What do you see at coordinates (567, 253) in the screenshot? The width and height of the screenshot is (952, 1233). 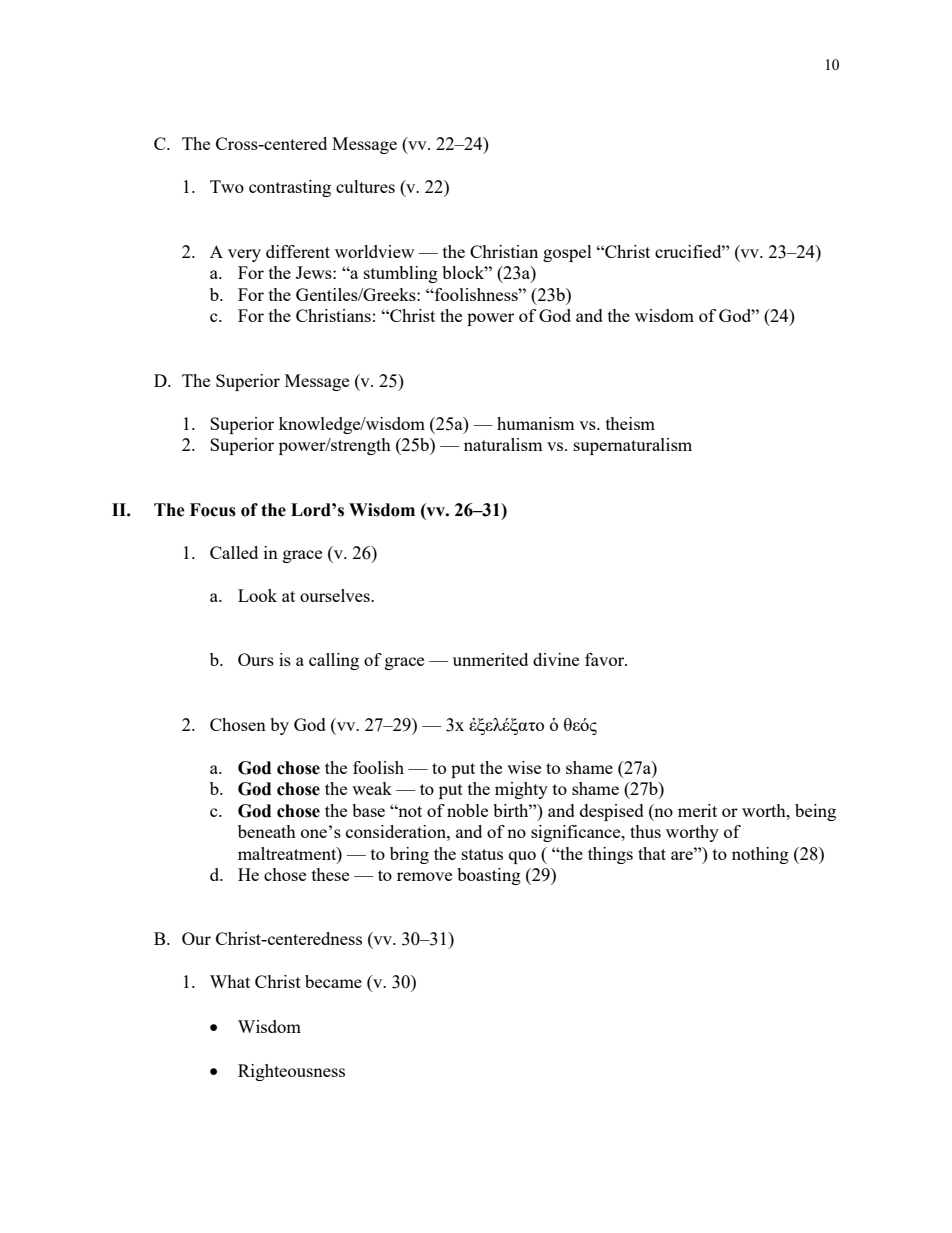 I see `gospel` at bounding box center [567, 253].
